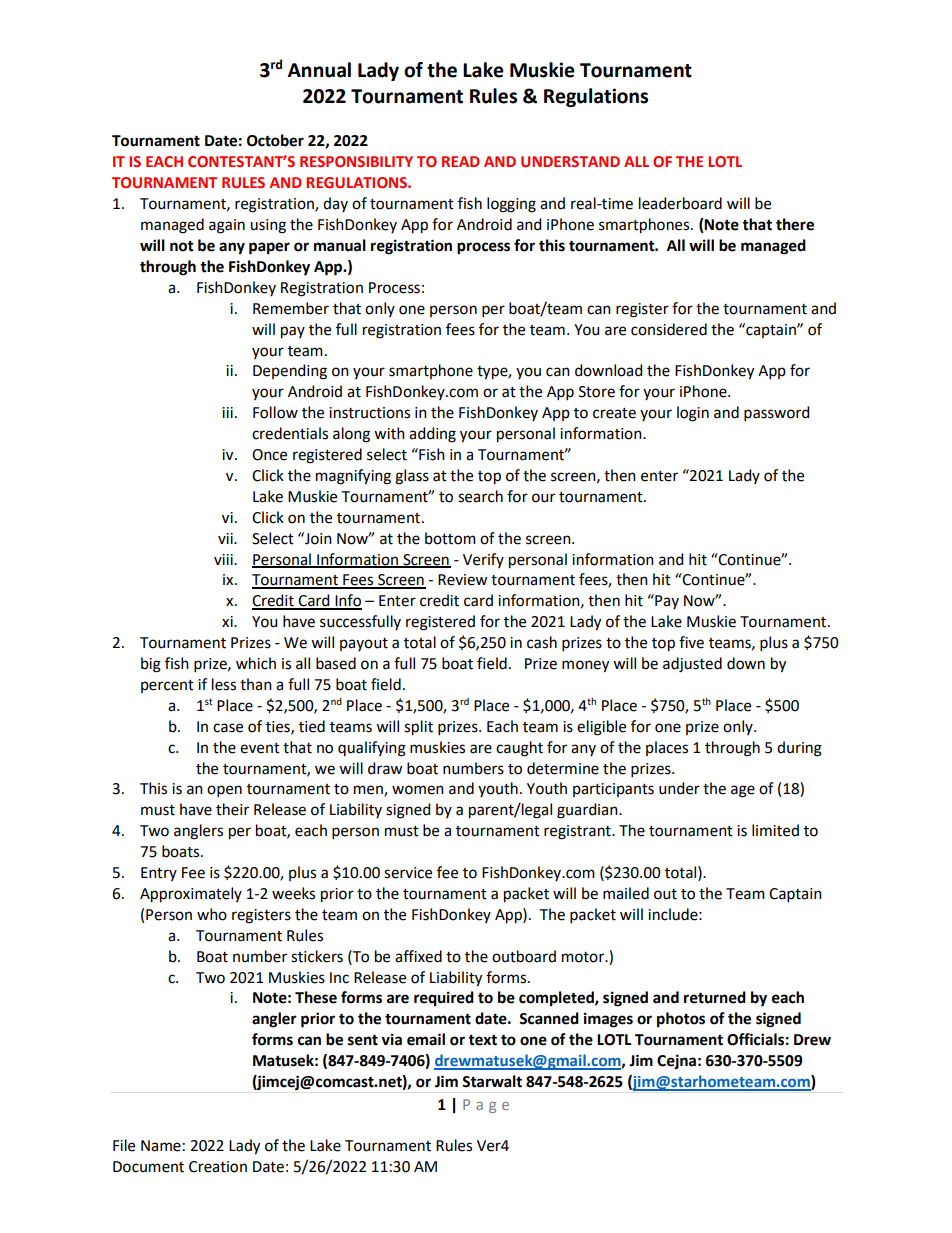  What do you see at coordinates (275, 140) in the image?
I see `October` at bounding box center [275, 140].
